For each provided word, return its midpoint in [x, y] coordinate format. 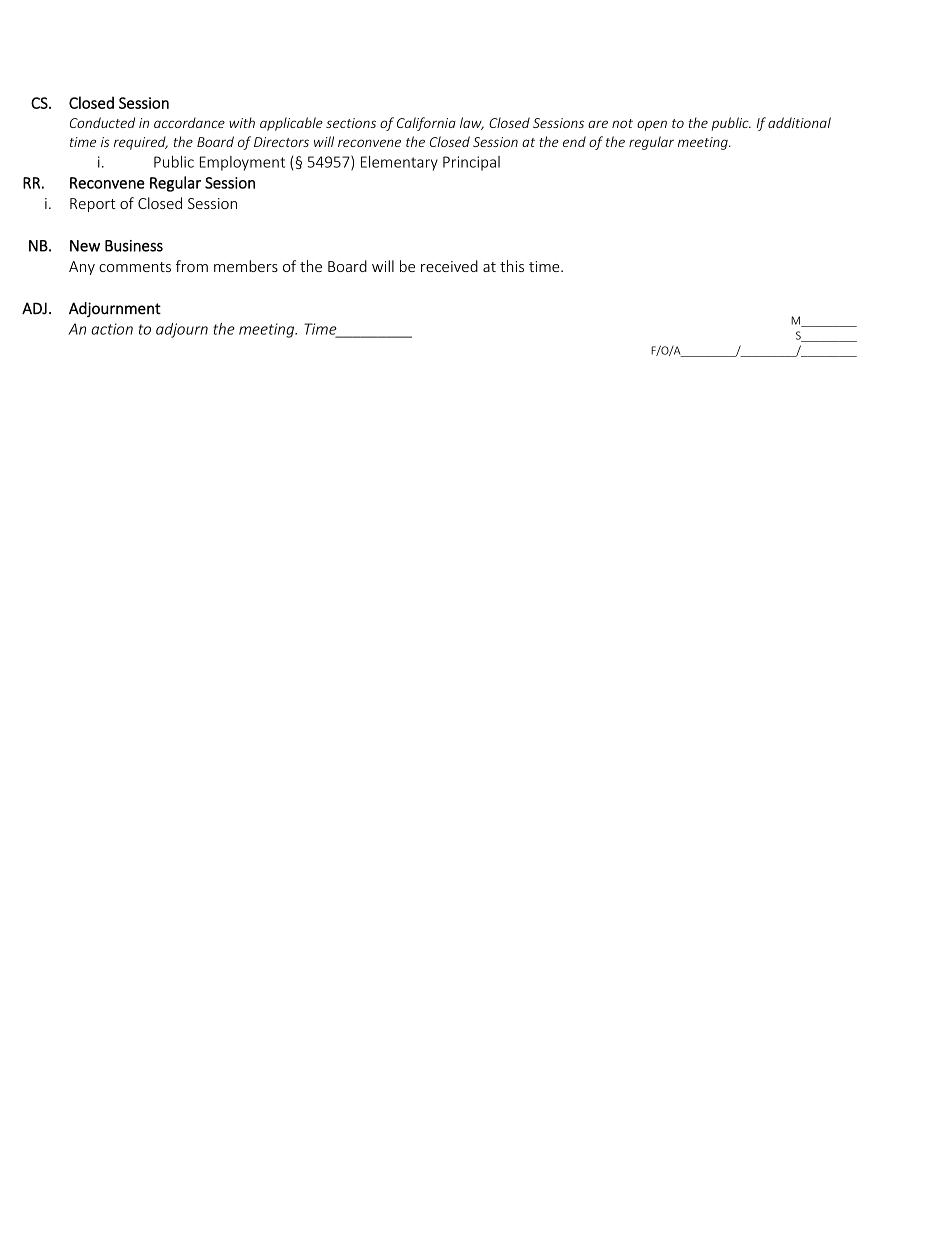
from [192, 266]
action [112, 329]
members [246, 266]
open [652, 125]
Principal [471, 163]
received [449, 266]
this [512, 266]
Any [82, 268]
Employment [242, 163]
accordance [189, 122]
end [574, 141]
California [426, 124]
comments [135, 267]
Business [134, 246]
